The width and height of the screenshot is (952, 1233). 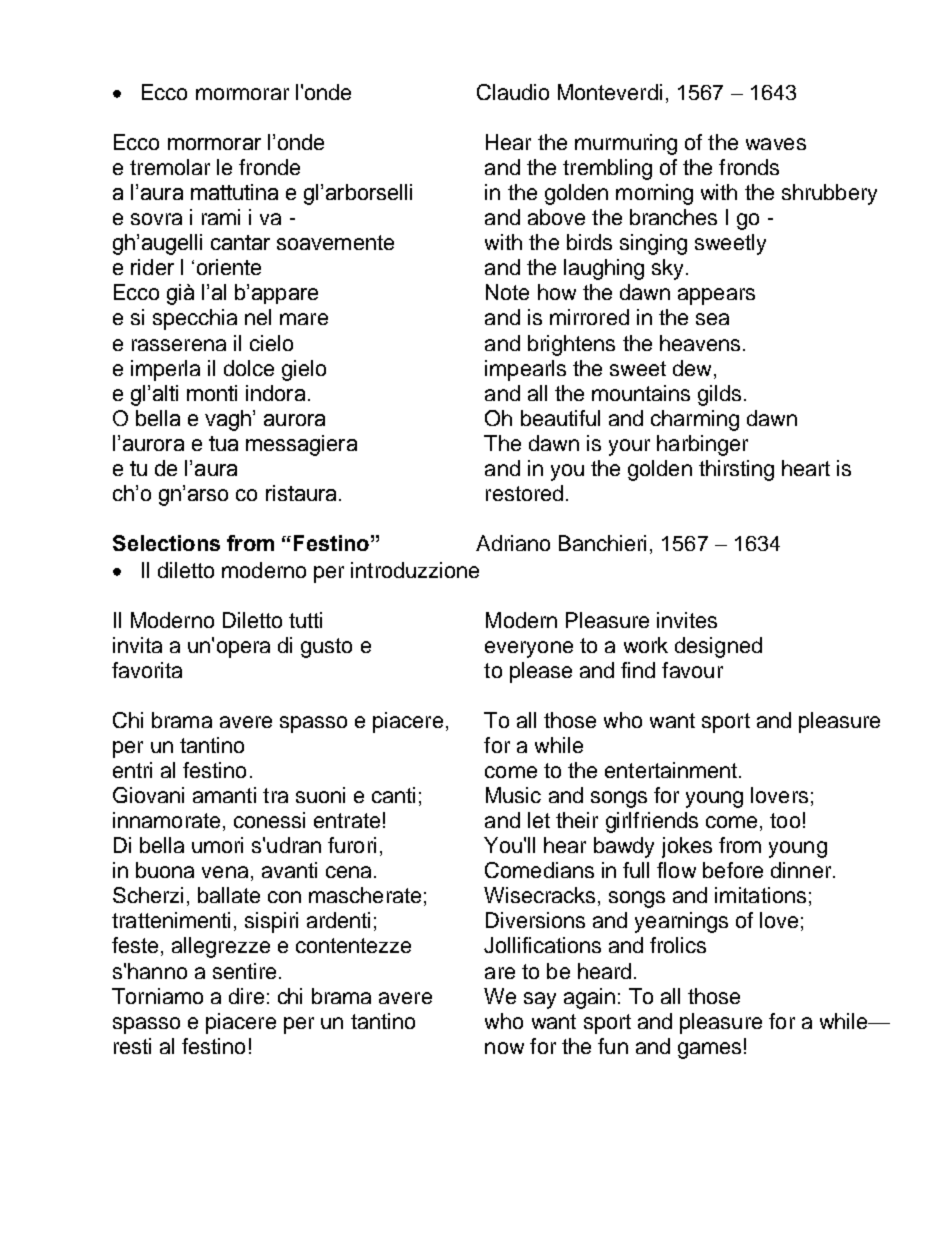 I want to click on rami, so click(x=221, y=217).
